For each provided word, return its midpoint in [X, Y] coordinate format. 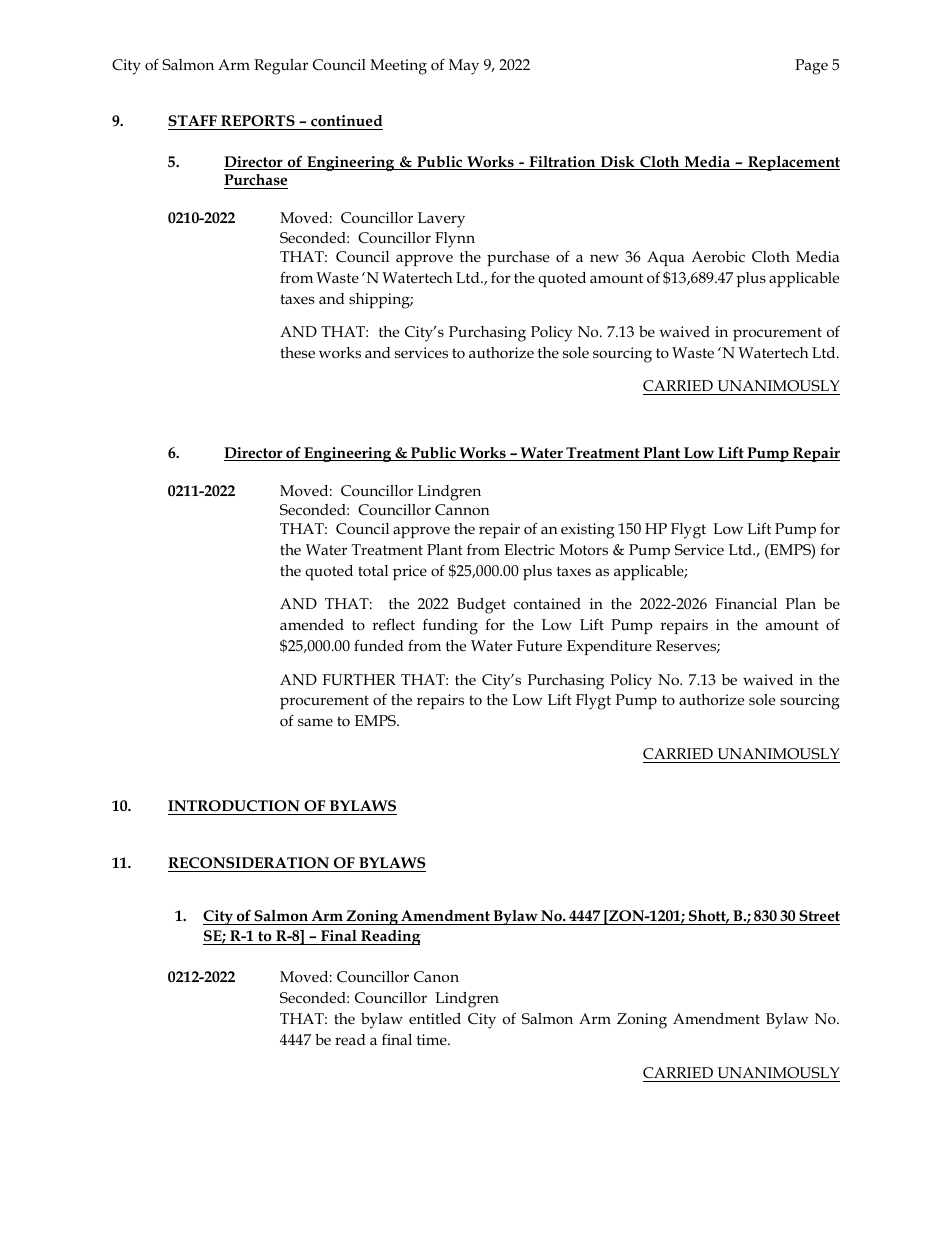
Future [539, 645]
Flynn [455, 240]
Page [811, 67]
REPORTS [258, 121]
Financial [746, 603]
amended [312, 624]
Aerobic [718, 256]
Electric [529, 549]
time [433, 1039]
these [298, 352]
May [464, 67]
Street [819, 916]
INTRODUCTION [234, 806]
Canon [436, 976]
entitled [435, 1018]
